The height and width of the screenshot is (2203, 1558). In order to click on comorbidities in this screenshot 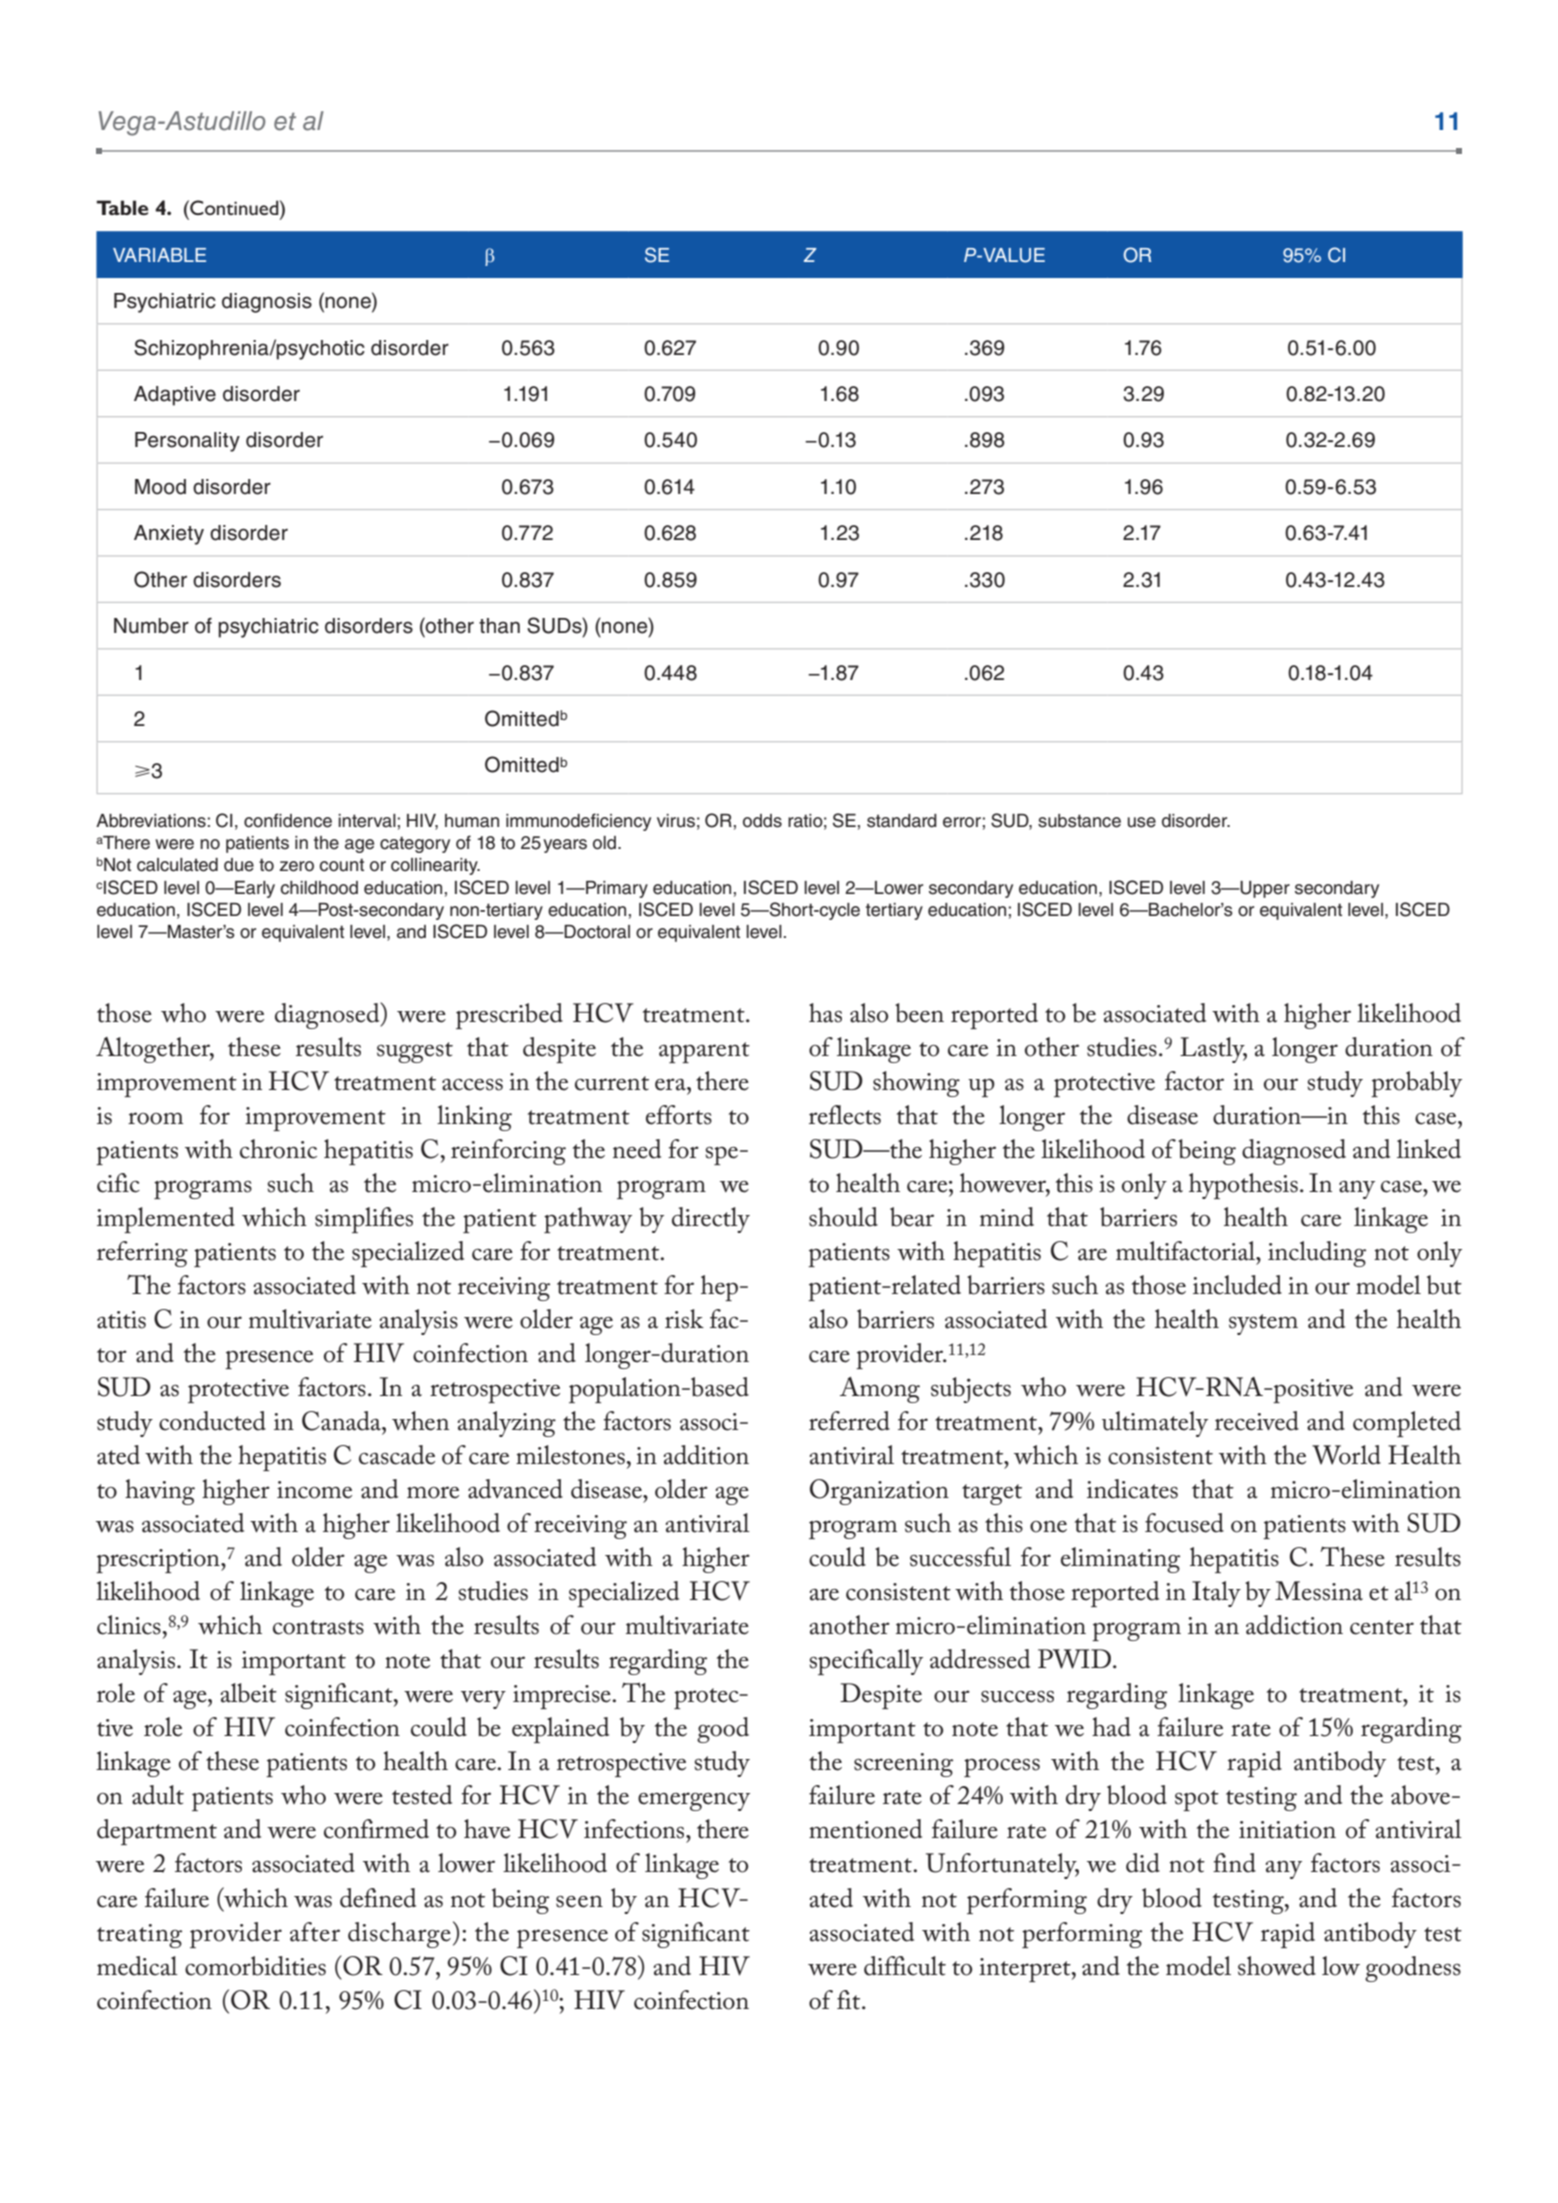, I will do `click(255, 1966)`.
